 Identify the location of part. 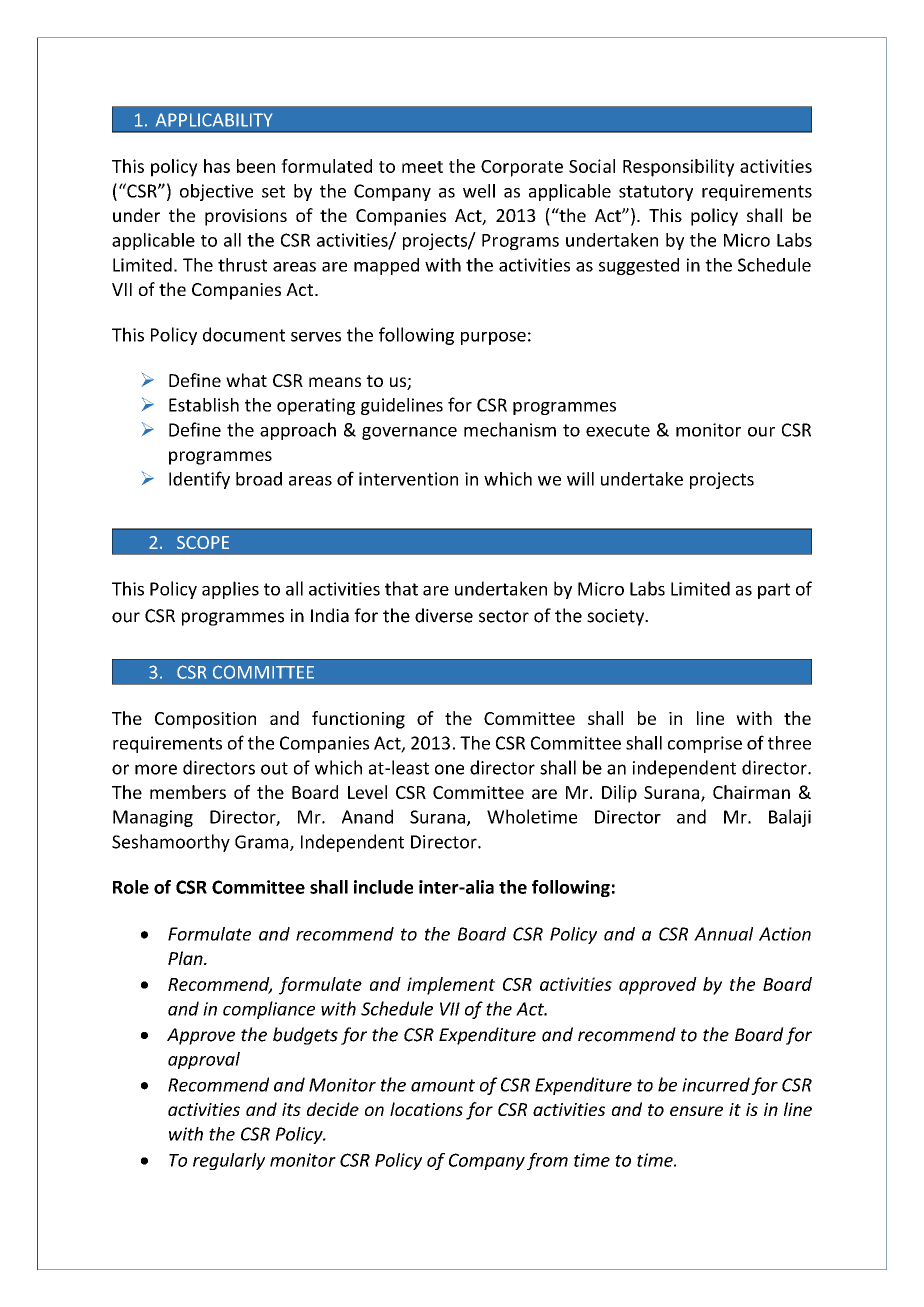
(774, 591).
